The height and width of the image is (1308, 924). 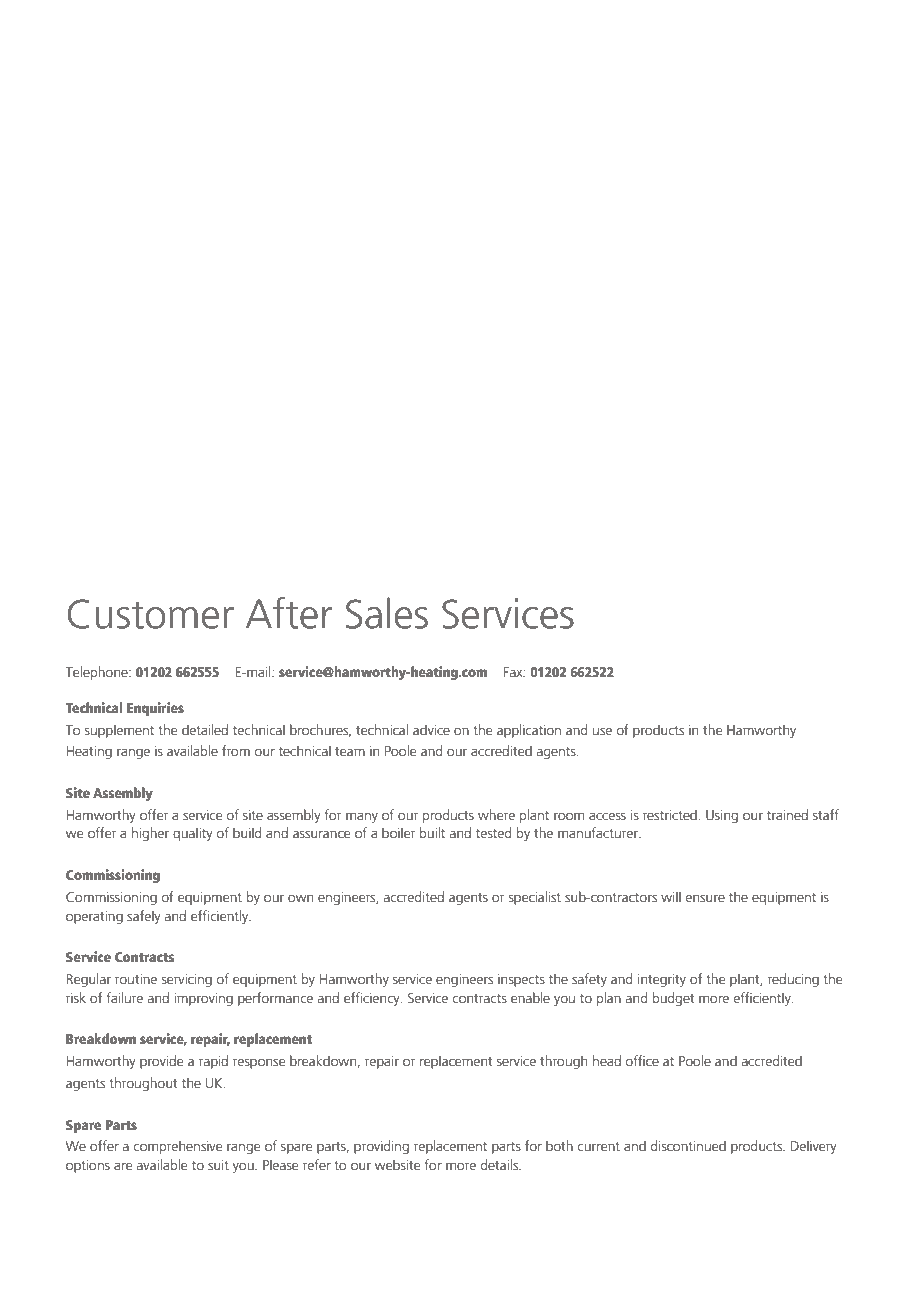 What do you see at coordinates (144, 917) in the image?
I see `safely` at bounding box center [144, 917].
